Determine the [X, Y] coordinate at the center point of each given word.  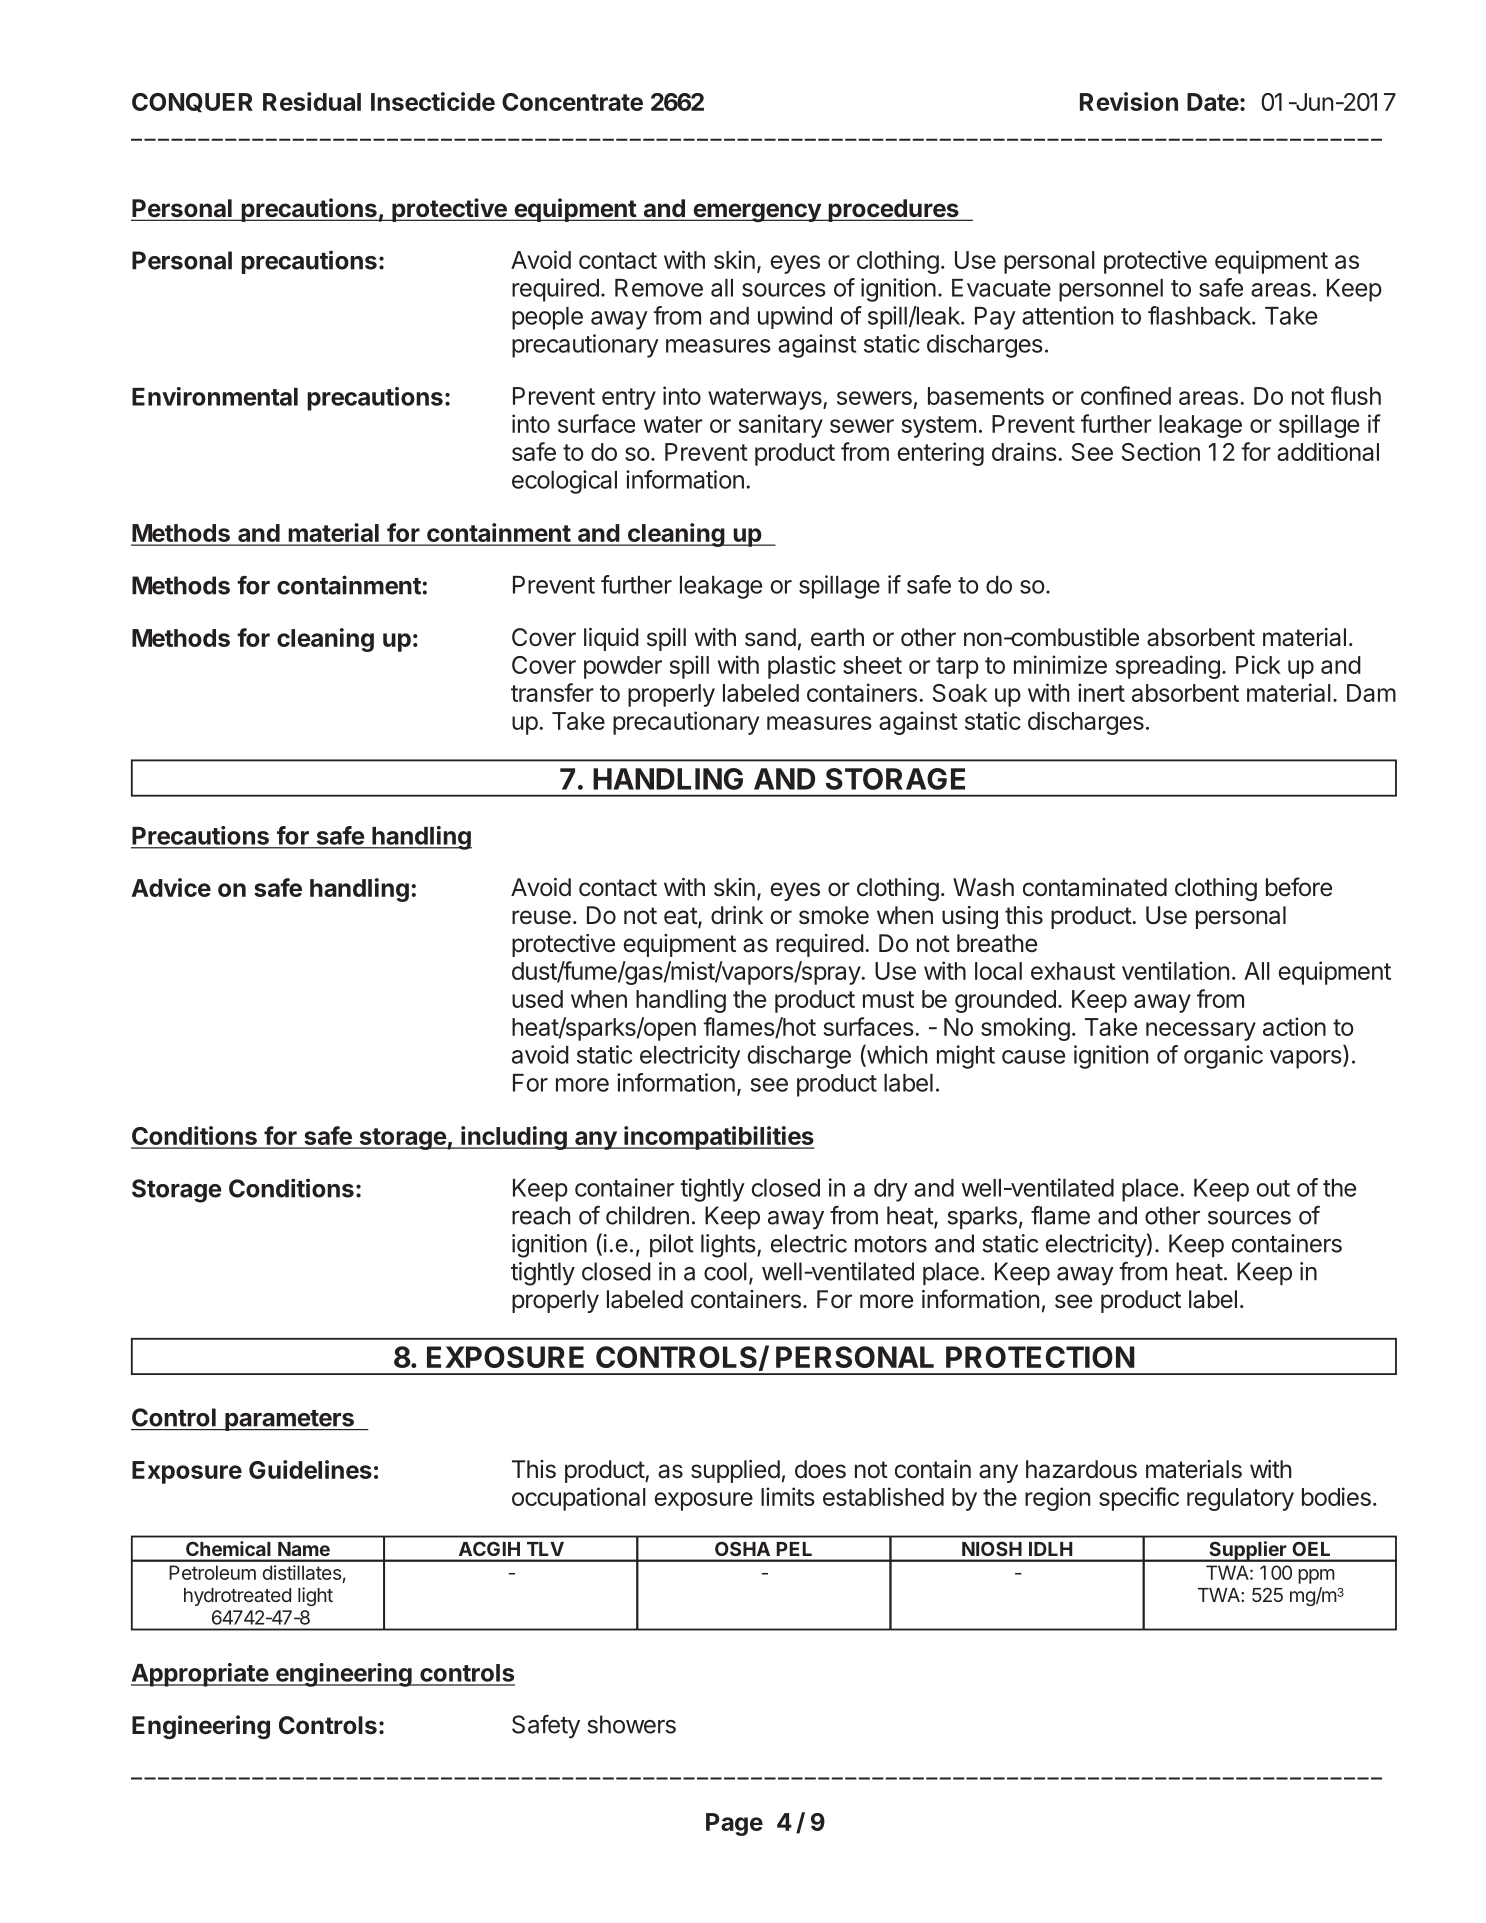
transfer [552, 692]
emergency [757, 212]
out [1273, 1188]
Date [1213, 102]
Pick [1258, 664]
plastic [802, 667]
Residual [312, 101]
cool [725, 1271]
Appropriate [200, 1675]
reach [541, 1215]
